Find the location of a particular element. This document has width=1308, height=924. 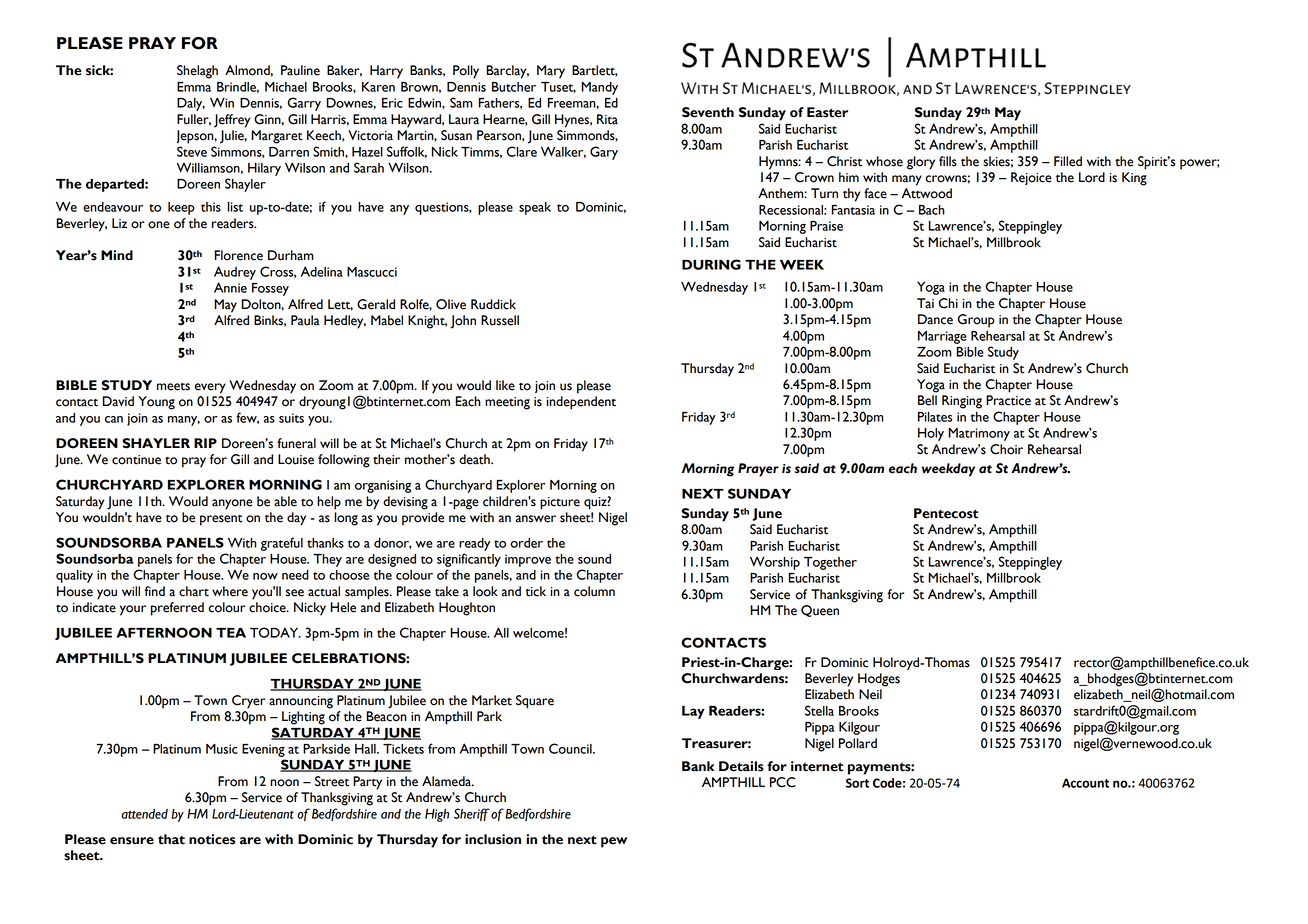

Account is located at coordinates (1085, 783).
